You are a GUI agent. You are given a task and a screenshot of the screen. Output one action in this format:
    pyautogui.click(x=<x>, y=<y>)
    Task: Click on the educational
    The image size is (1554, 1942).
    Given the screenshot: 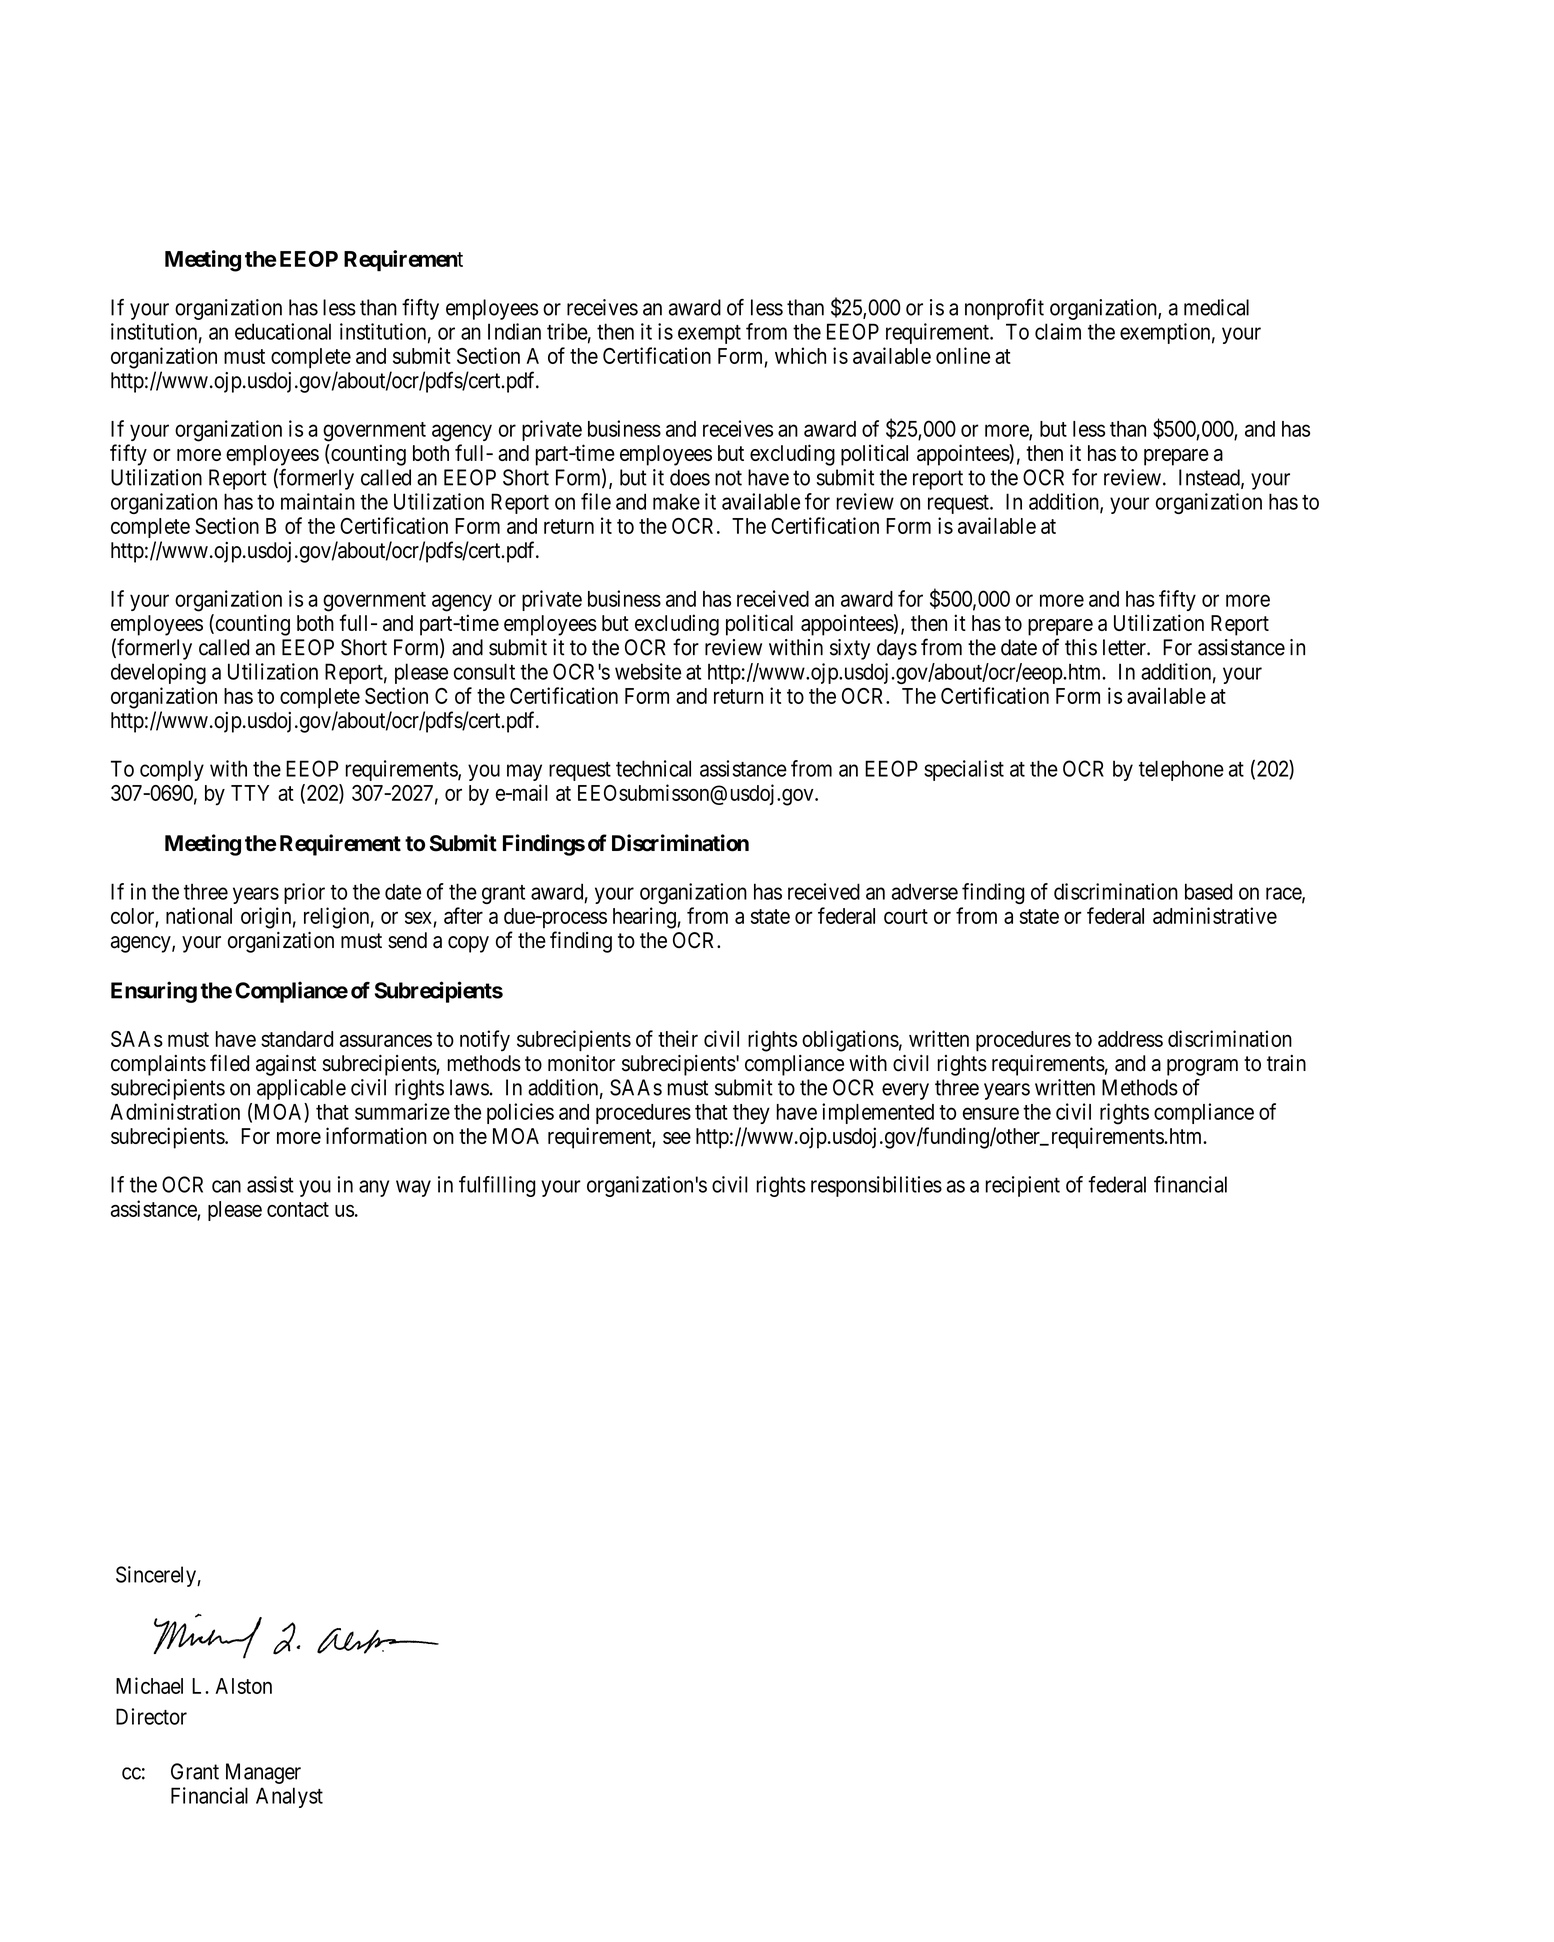 What is the action you would take?
    pyautogui.click(x=283, y=331)
